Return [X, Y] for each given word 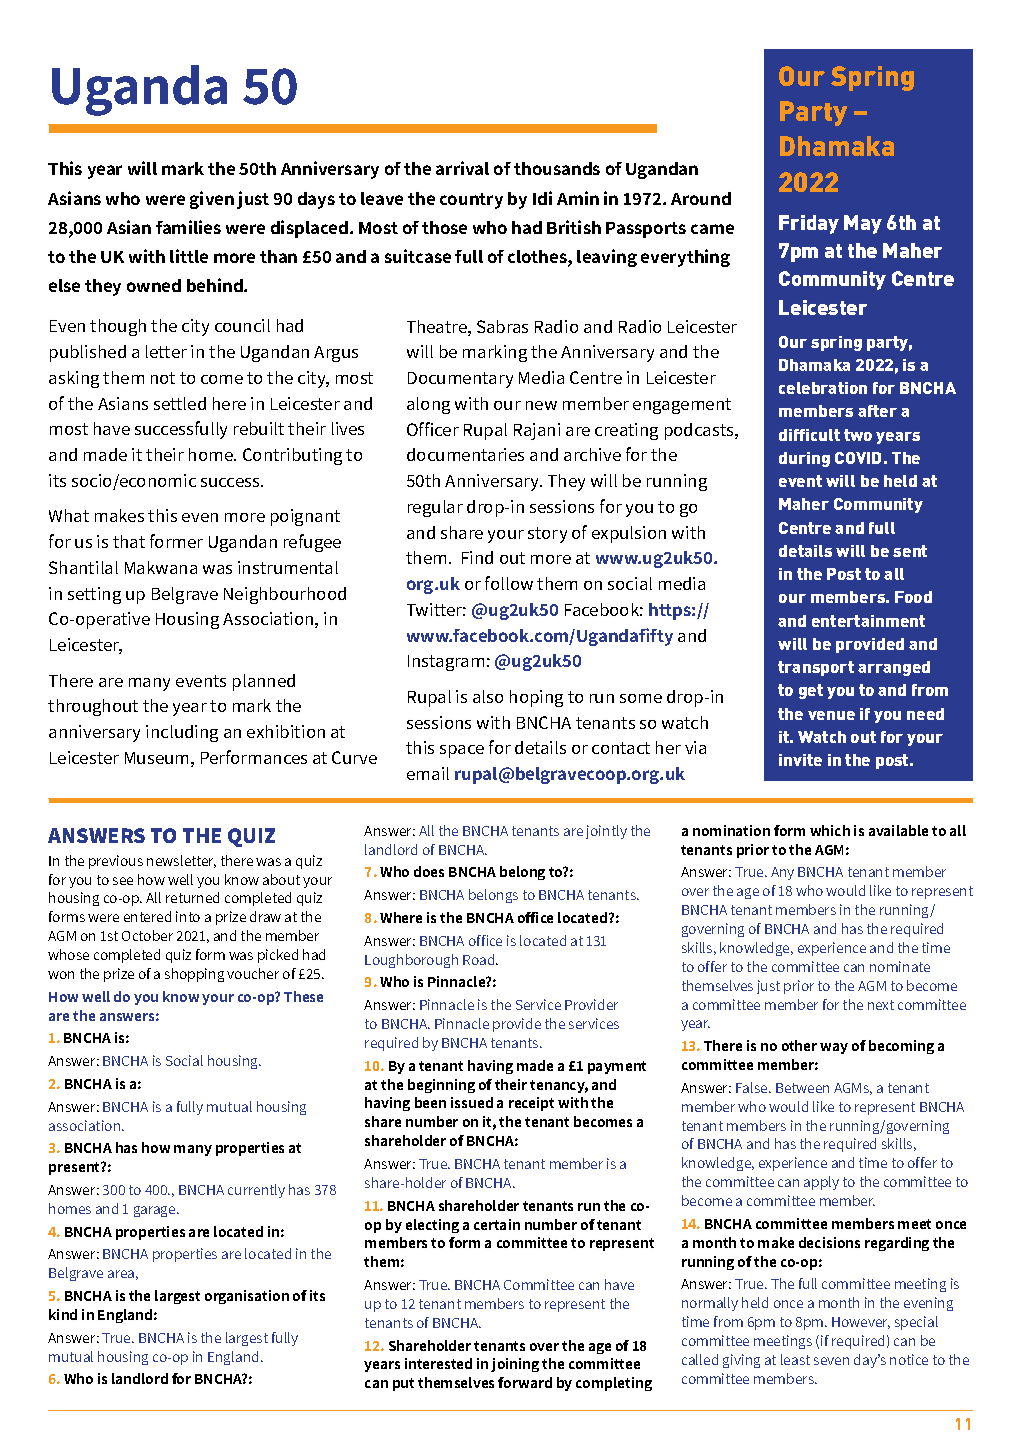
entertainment [868, 621]
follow [509, 583]
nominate [900, 966]
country [471, 201]
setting [94, 595]
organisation [247, 1297]
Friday [809, 224]
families [188, 227]
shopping [194, 975]
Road [480, 959]
